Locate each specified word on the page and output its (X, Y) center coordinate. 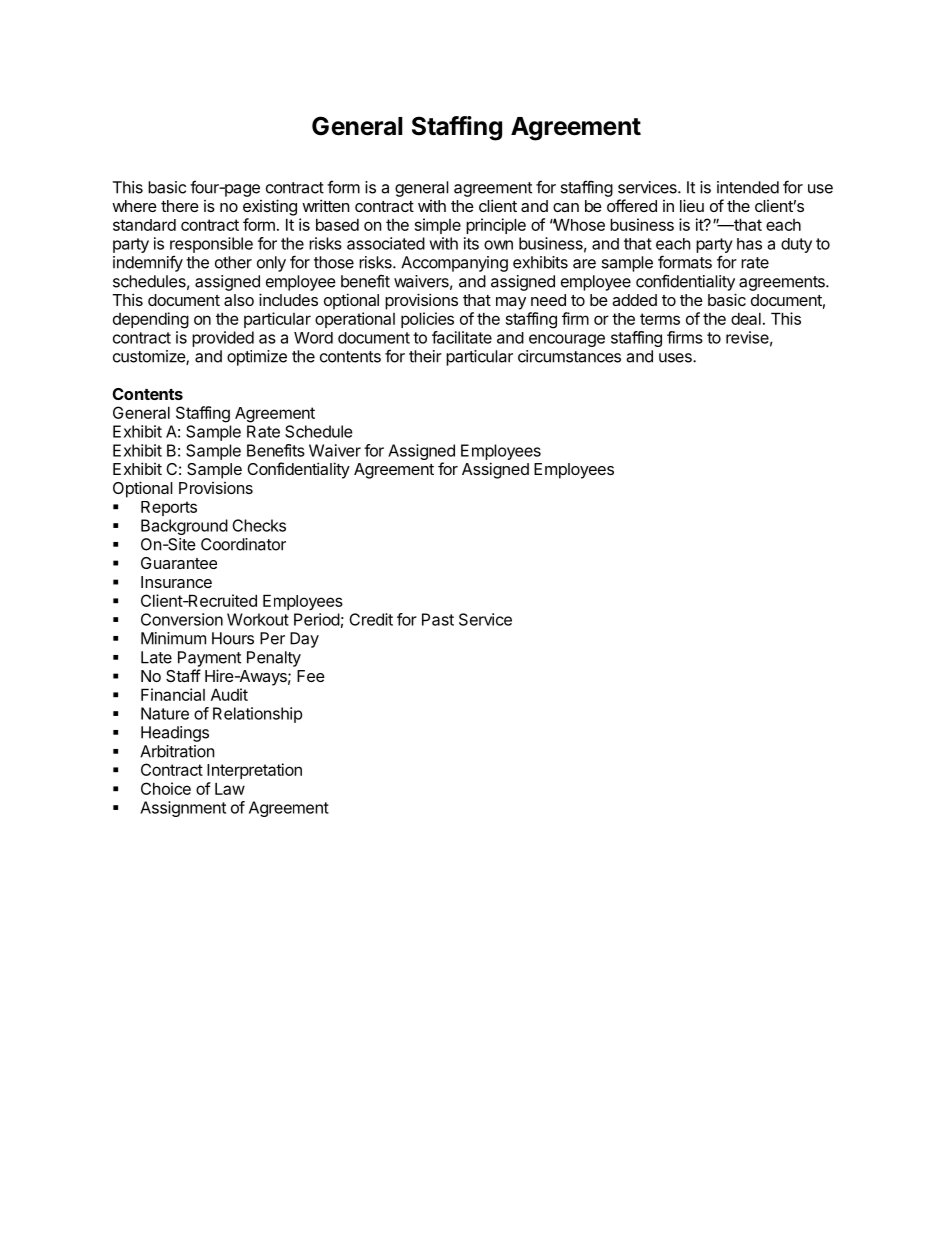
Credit (371, 619)
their (425, 356)
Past (438, 619)
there (180, 206)
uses (676, 358)
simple (438, 226)
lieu (692, 205)
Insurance (176, 582)
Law (230, 788)
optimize (257, 358)
